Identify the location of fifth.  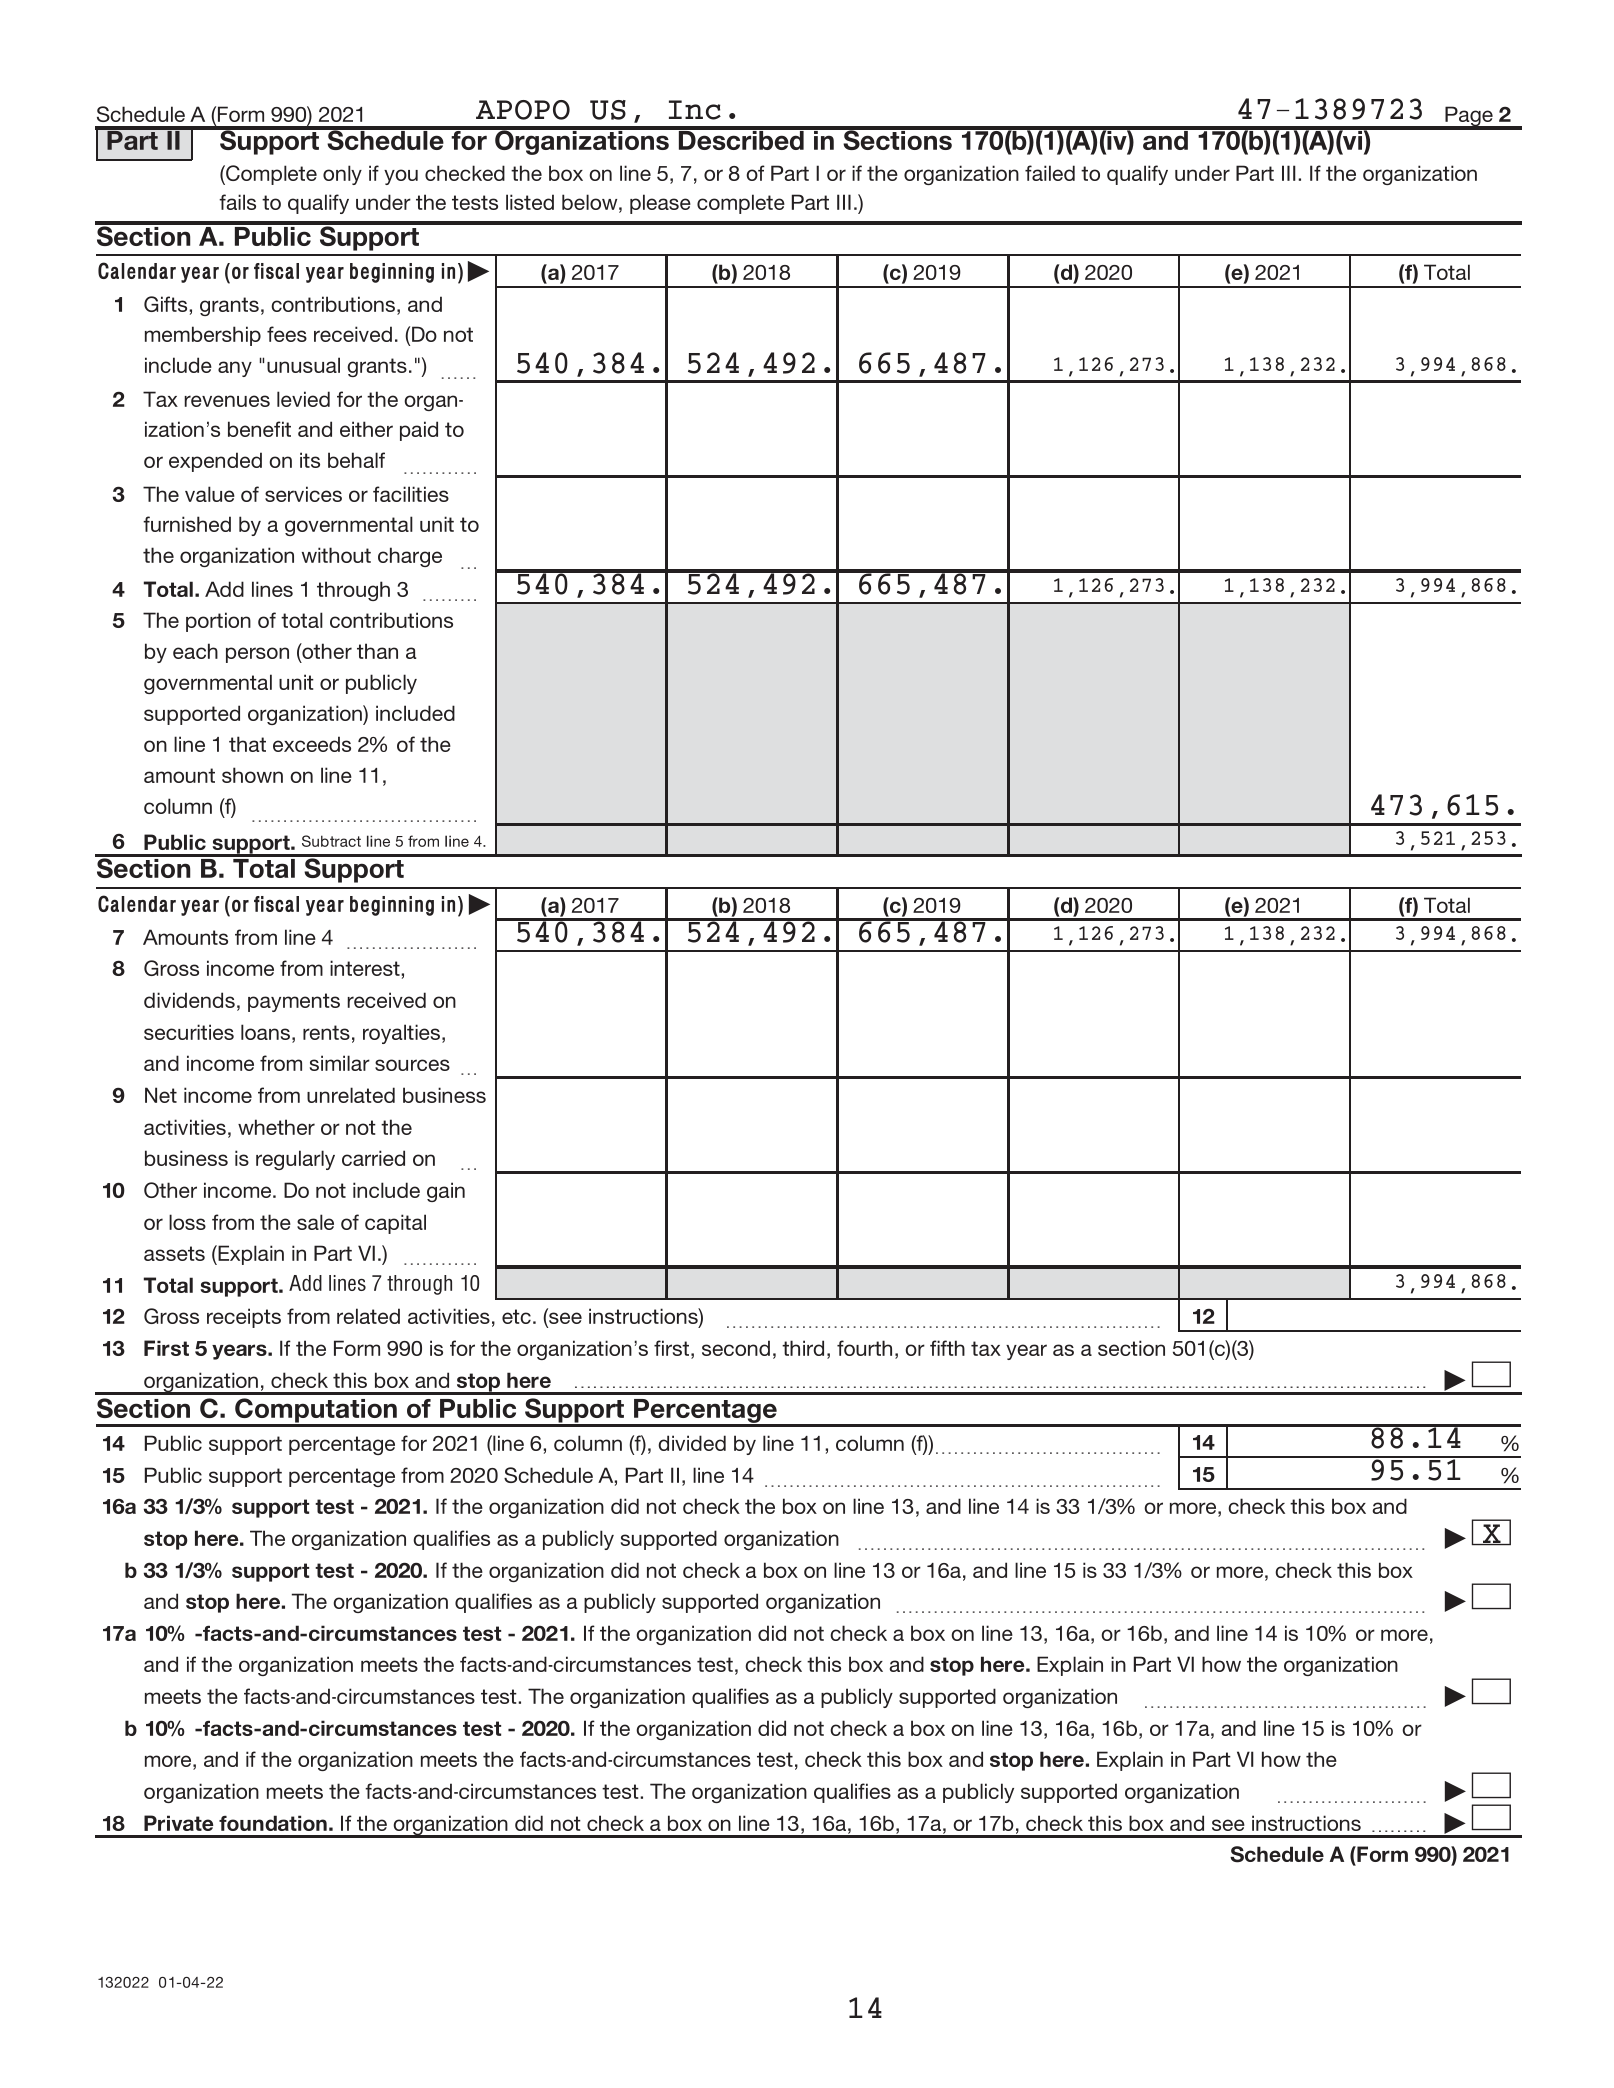
(947, 1348).
